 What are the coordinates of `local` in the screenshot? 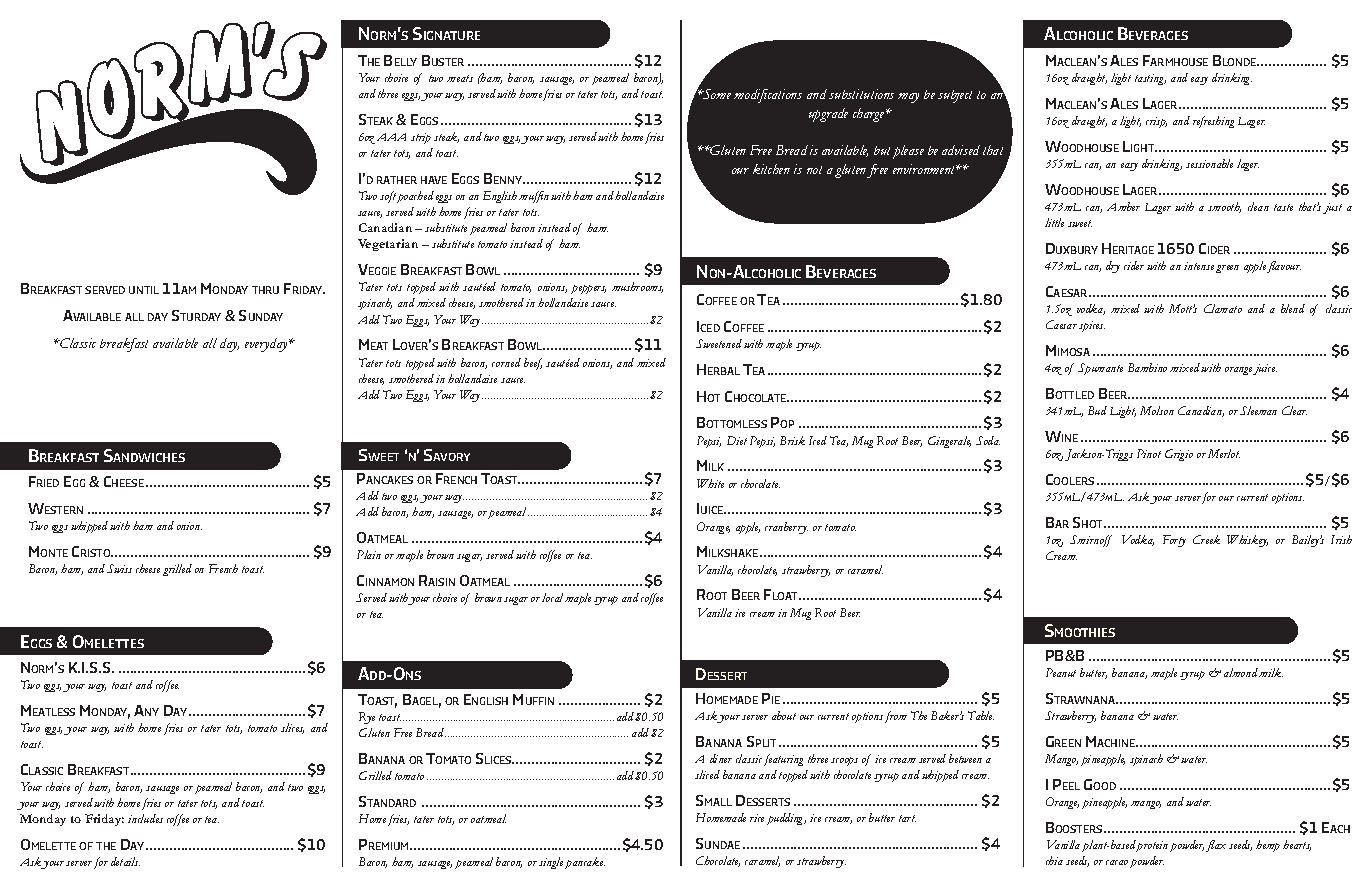 It's located at (552, 597).
